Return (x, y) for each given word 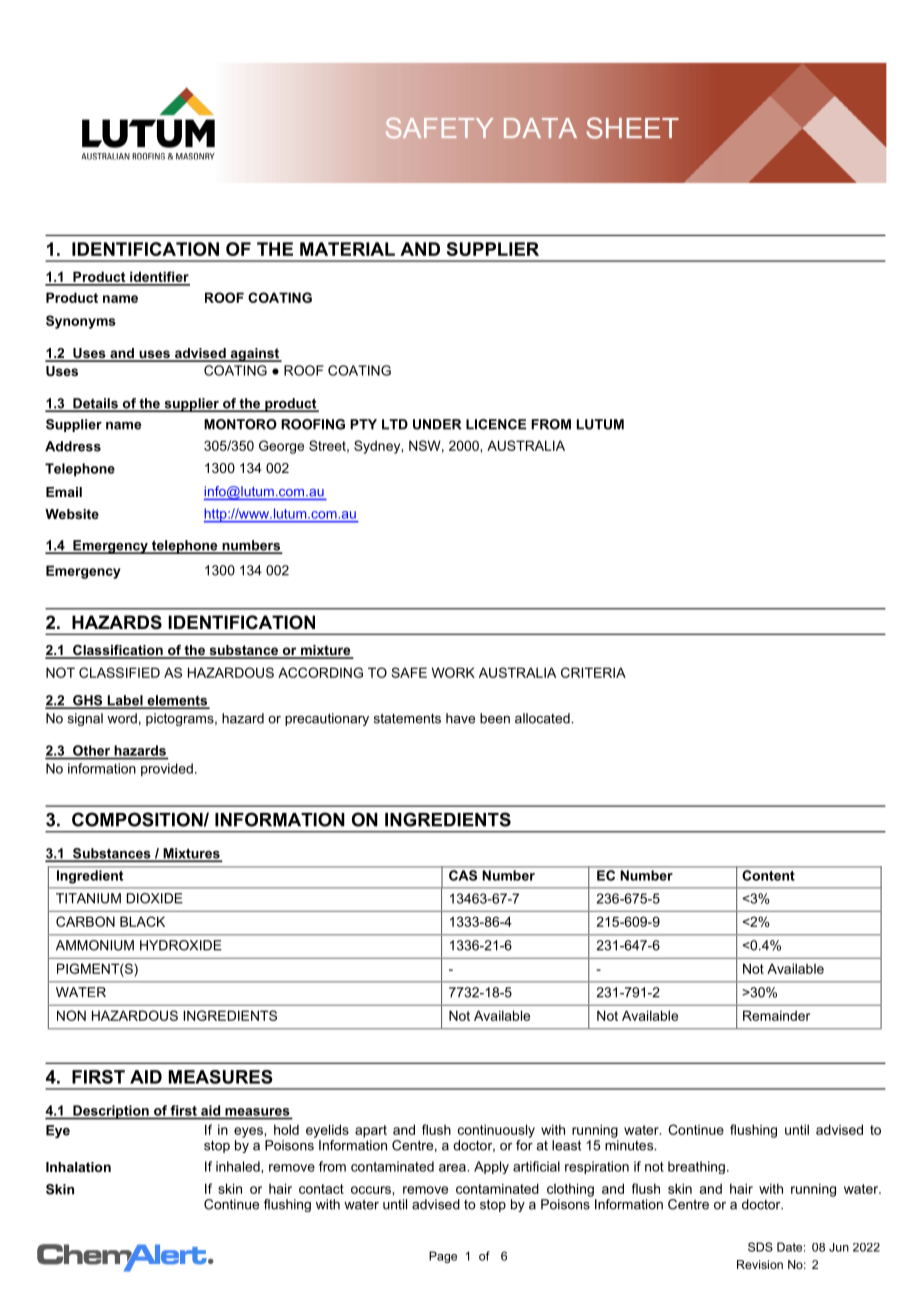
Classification (118, 651)
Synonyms (81, 322)
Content (769, 875)
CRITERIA (593, 672)
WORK (453, 672)
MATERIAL (347, 249)
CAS (463, 875)
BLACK (142, 921)
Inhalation (78, 1167)
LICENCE (496, 424)
